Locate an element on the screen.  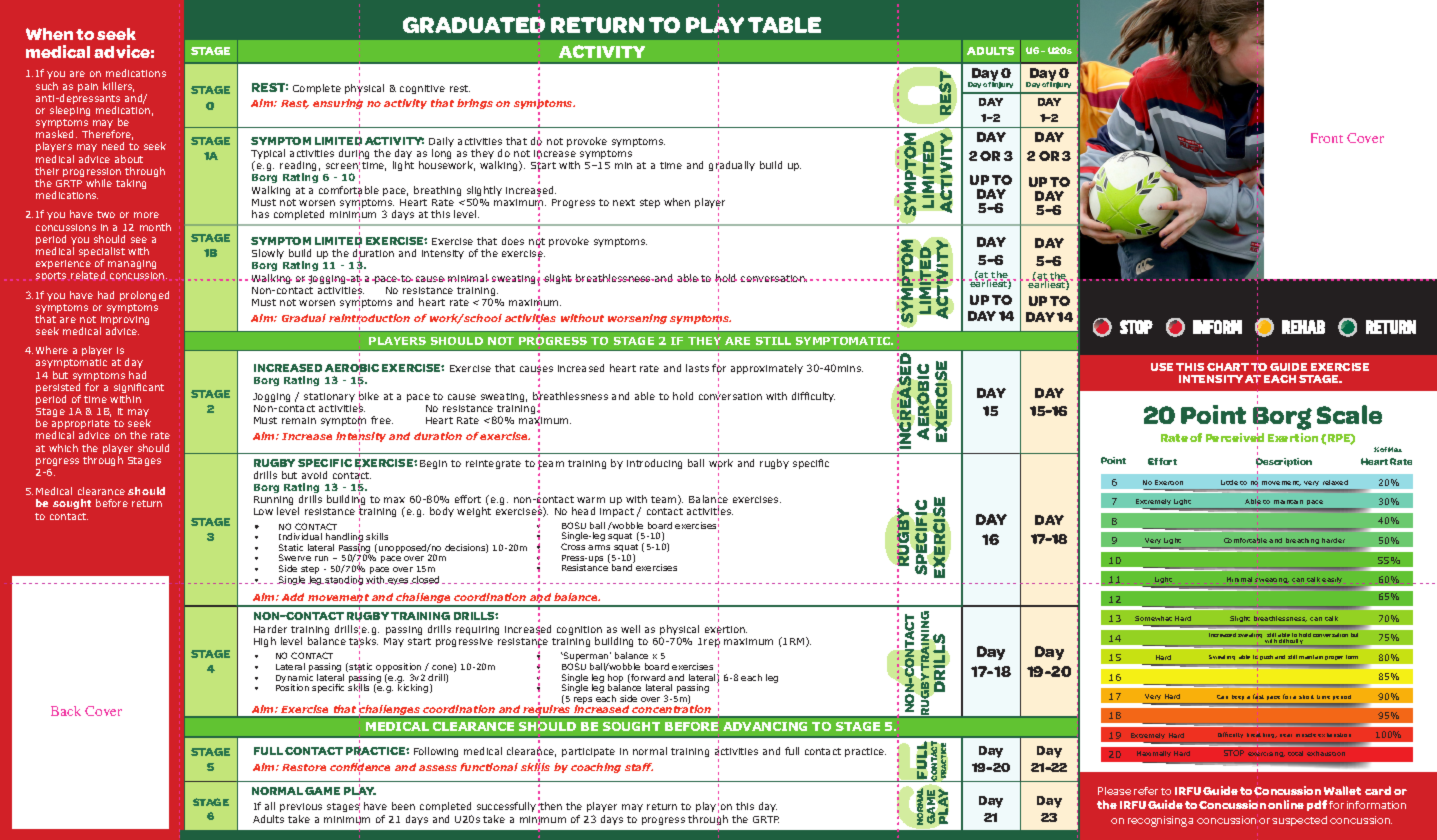
well is located at coordinates (630, 629).
